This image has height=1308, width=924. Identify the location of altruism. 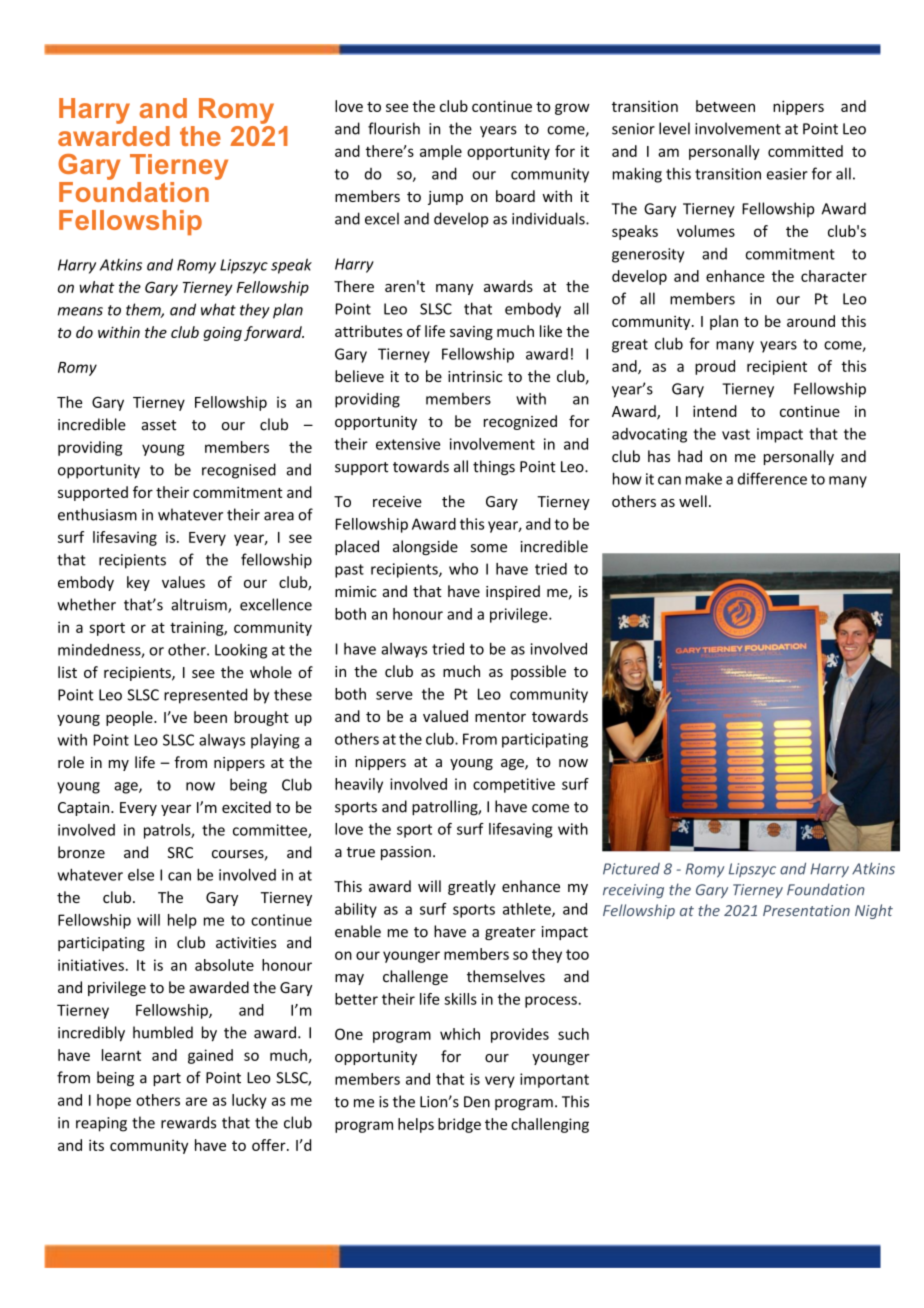
(200, 605).
